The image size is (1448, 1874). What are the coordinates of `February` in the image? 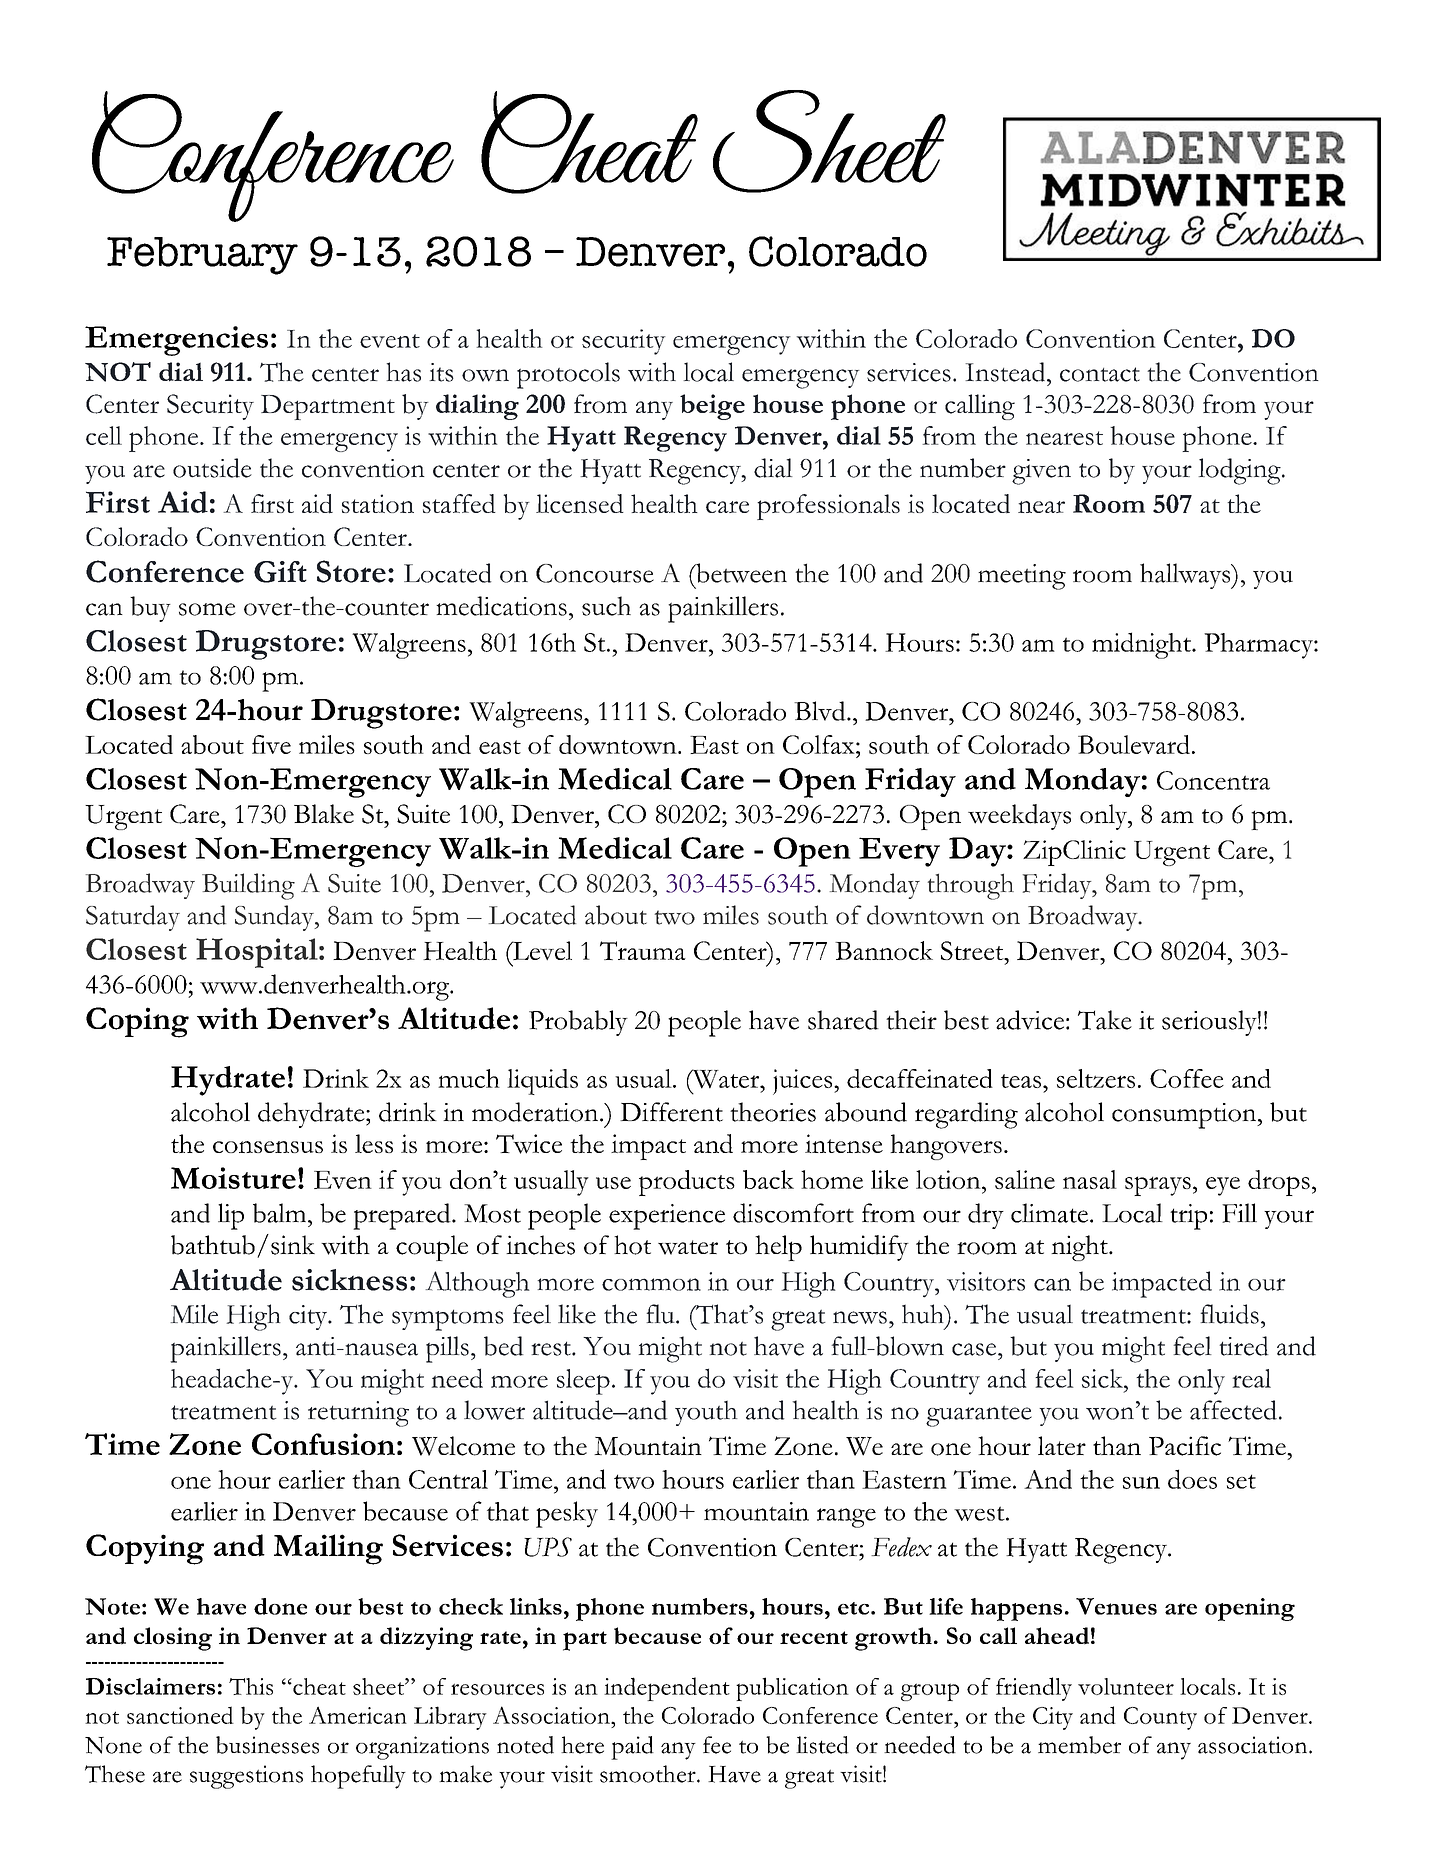 It's located at (202, 256).
